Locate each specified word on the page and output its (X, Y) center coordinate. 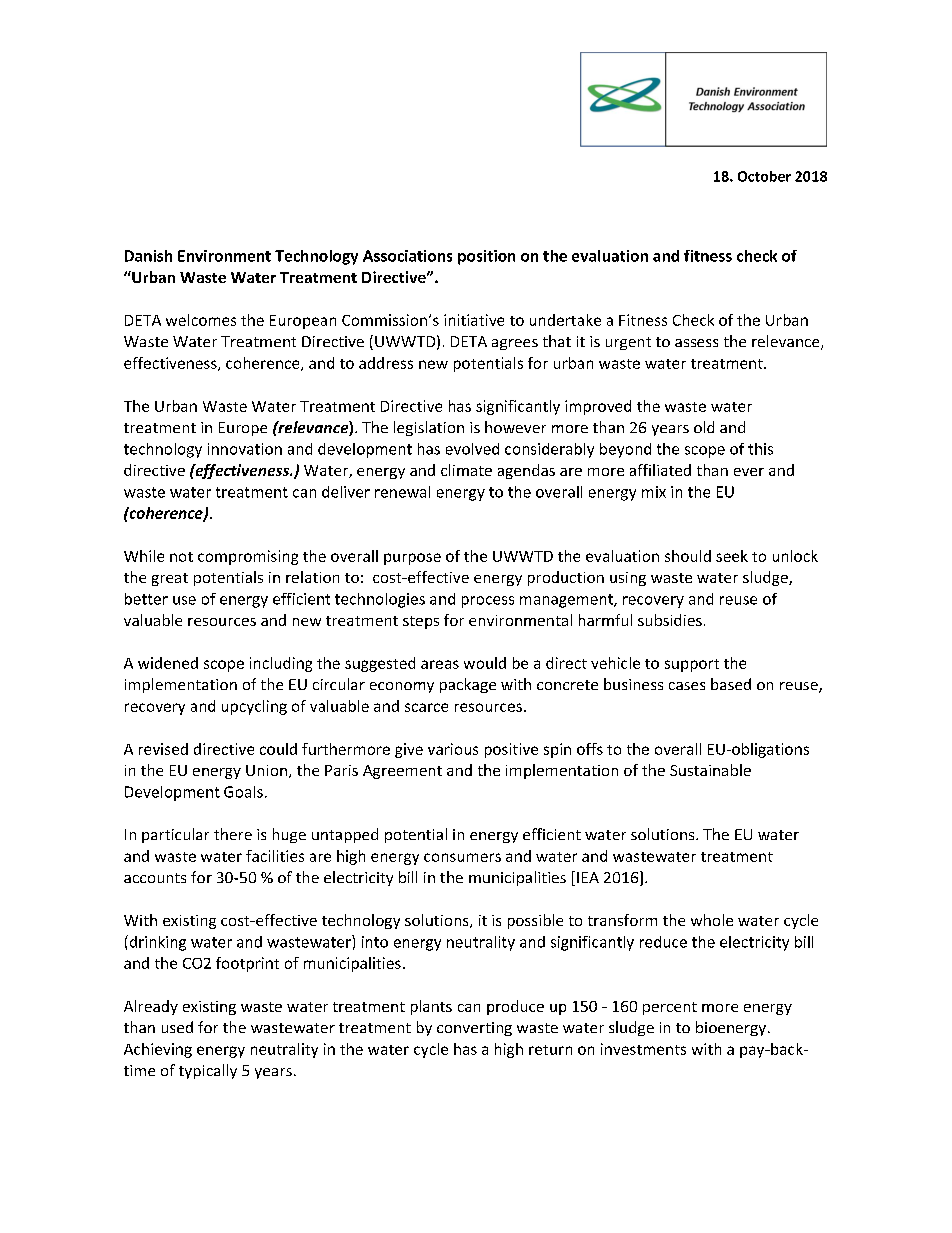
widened (168, 663)
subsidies (670, 620)
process (488, 602)
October (764, 176)
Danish (148, 256)
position (486, 257)
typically (208, 1071)
